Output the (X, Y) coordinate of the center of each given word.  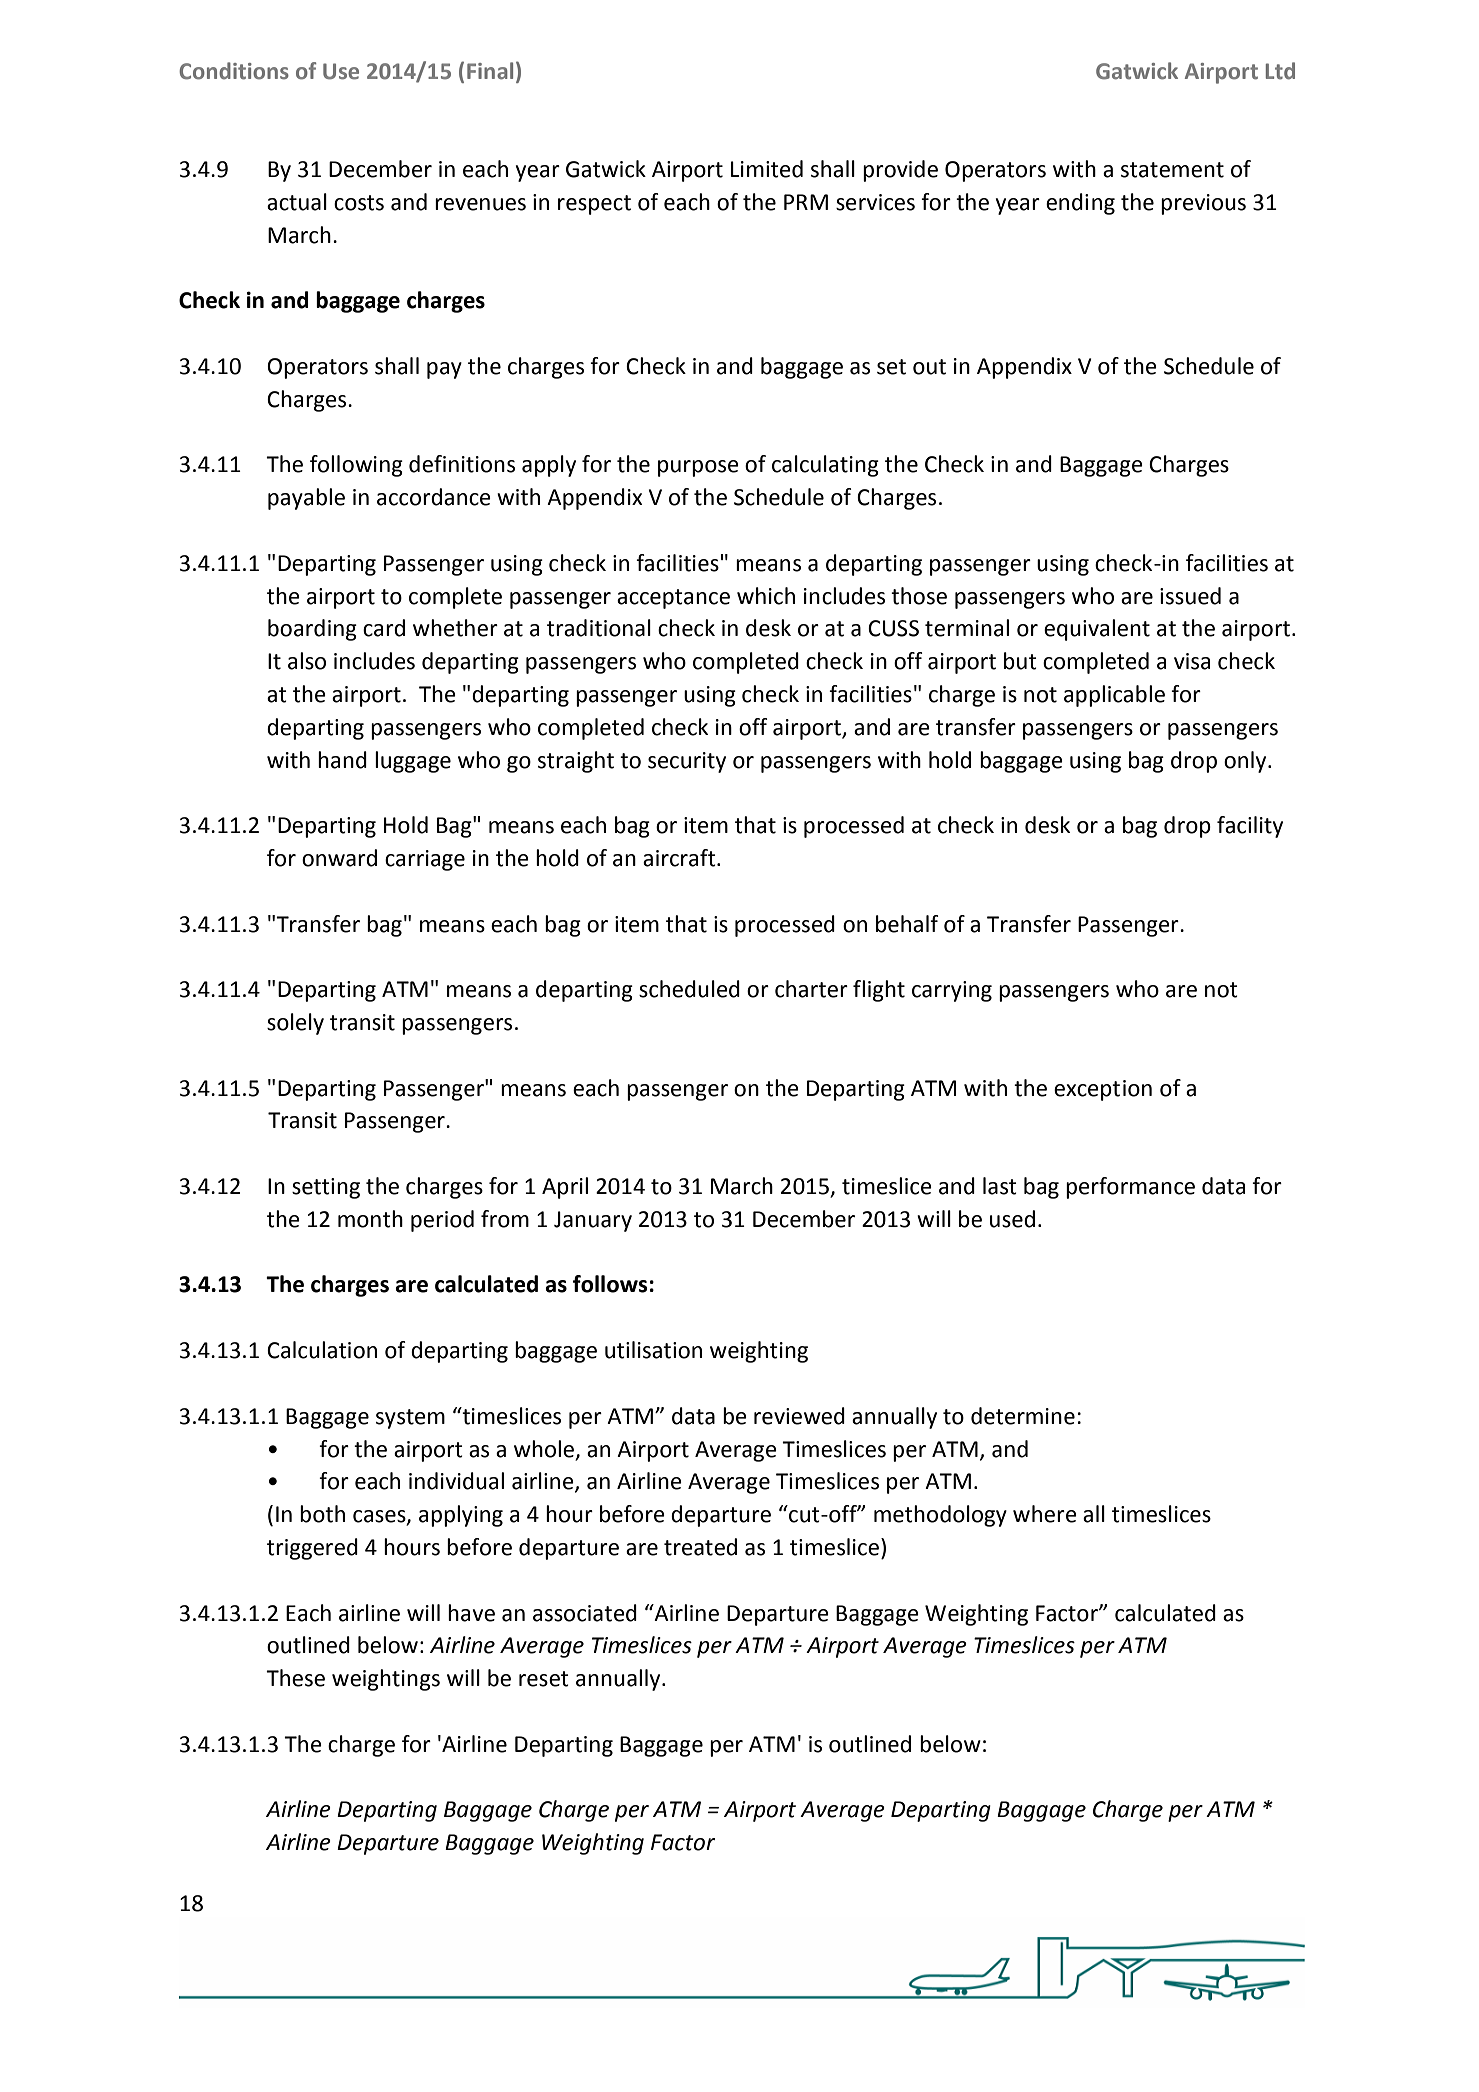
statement (1172, 170)
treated (700, 1547)
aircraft (680, 858)
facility (1250, 827)
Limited (767, 169)
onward (339, 858)
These (295, 1678)
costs (359, 203)
